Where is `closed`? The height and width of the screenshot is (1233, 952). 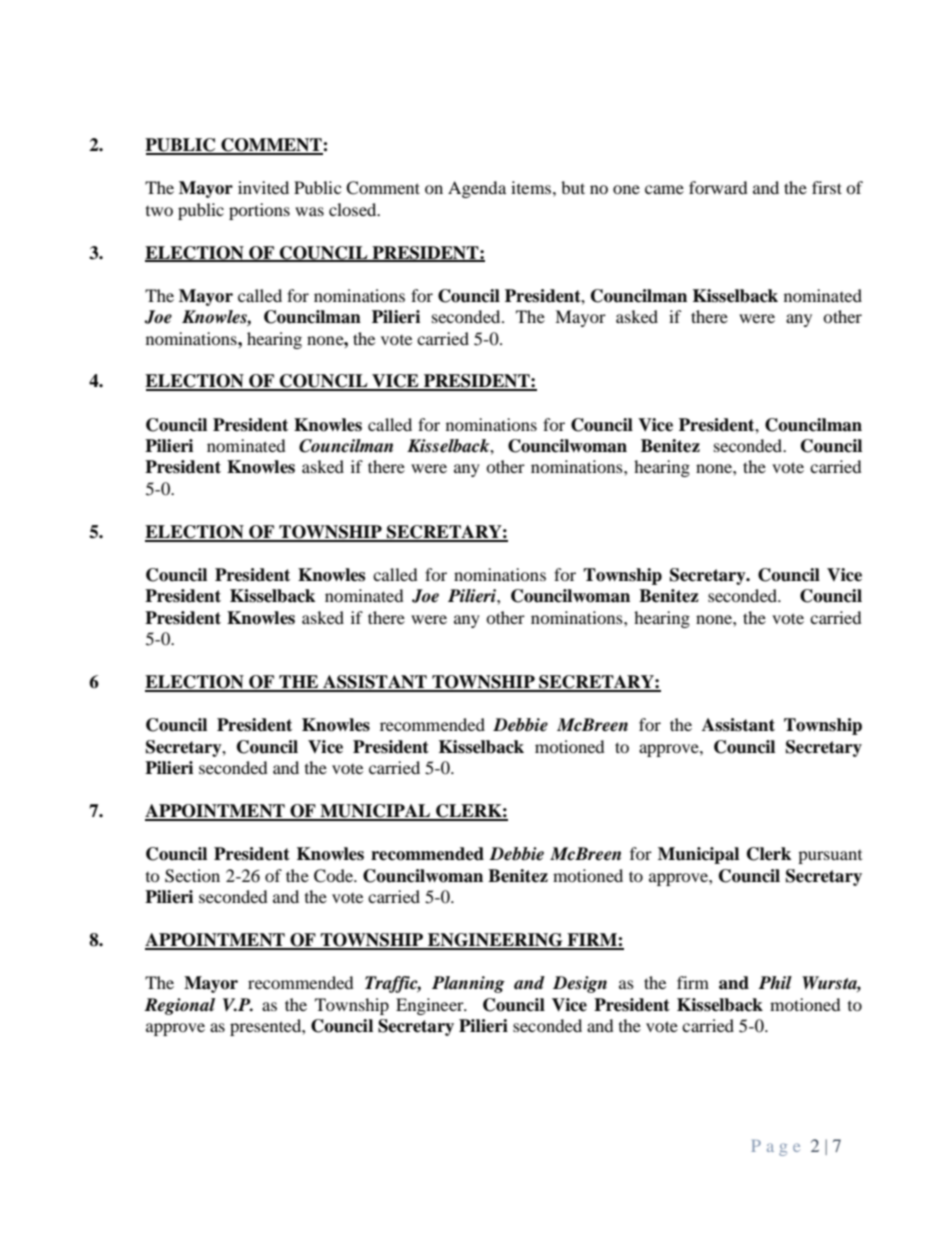
closed is located at coordinates (354, 209).
